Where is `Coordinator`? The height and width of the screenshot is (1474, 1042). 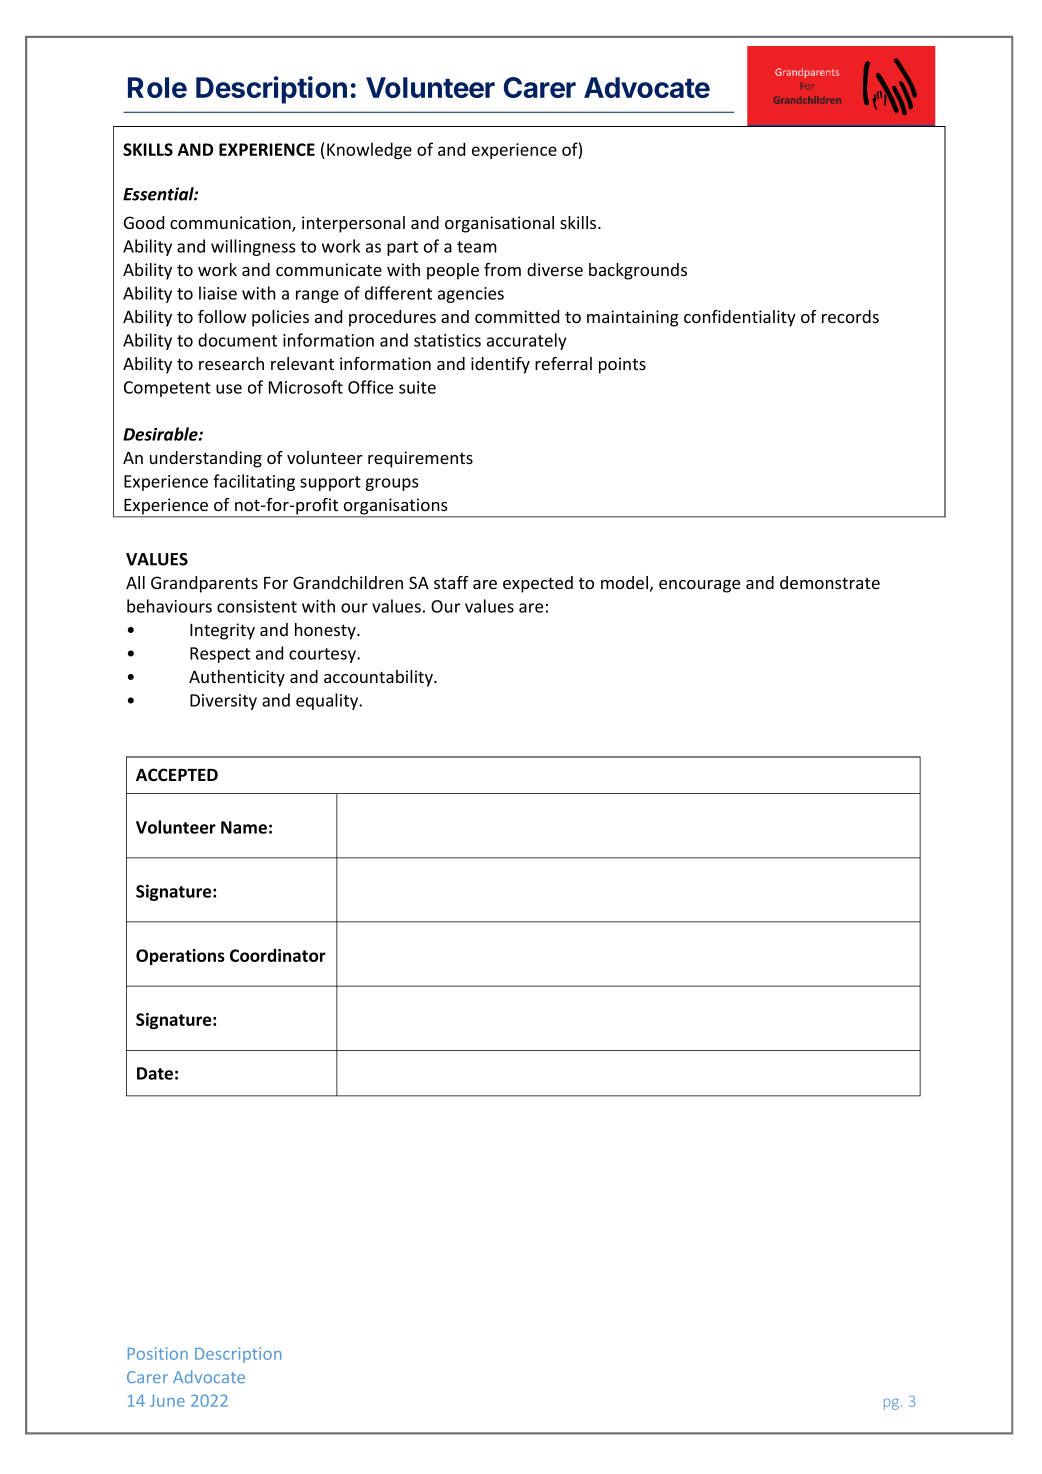
Coordinator is located at coordinates (278, 955).
